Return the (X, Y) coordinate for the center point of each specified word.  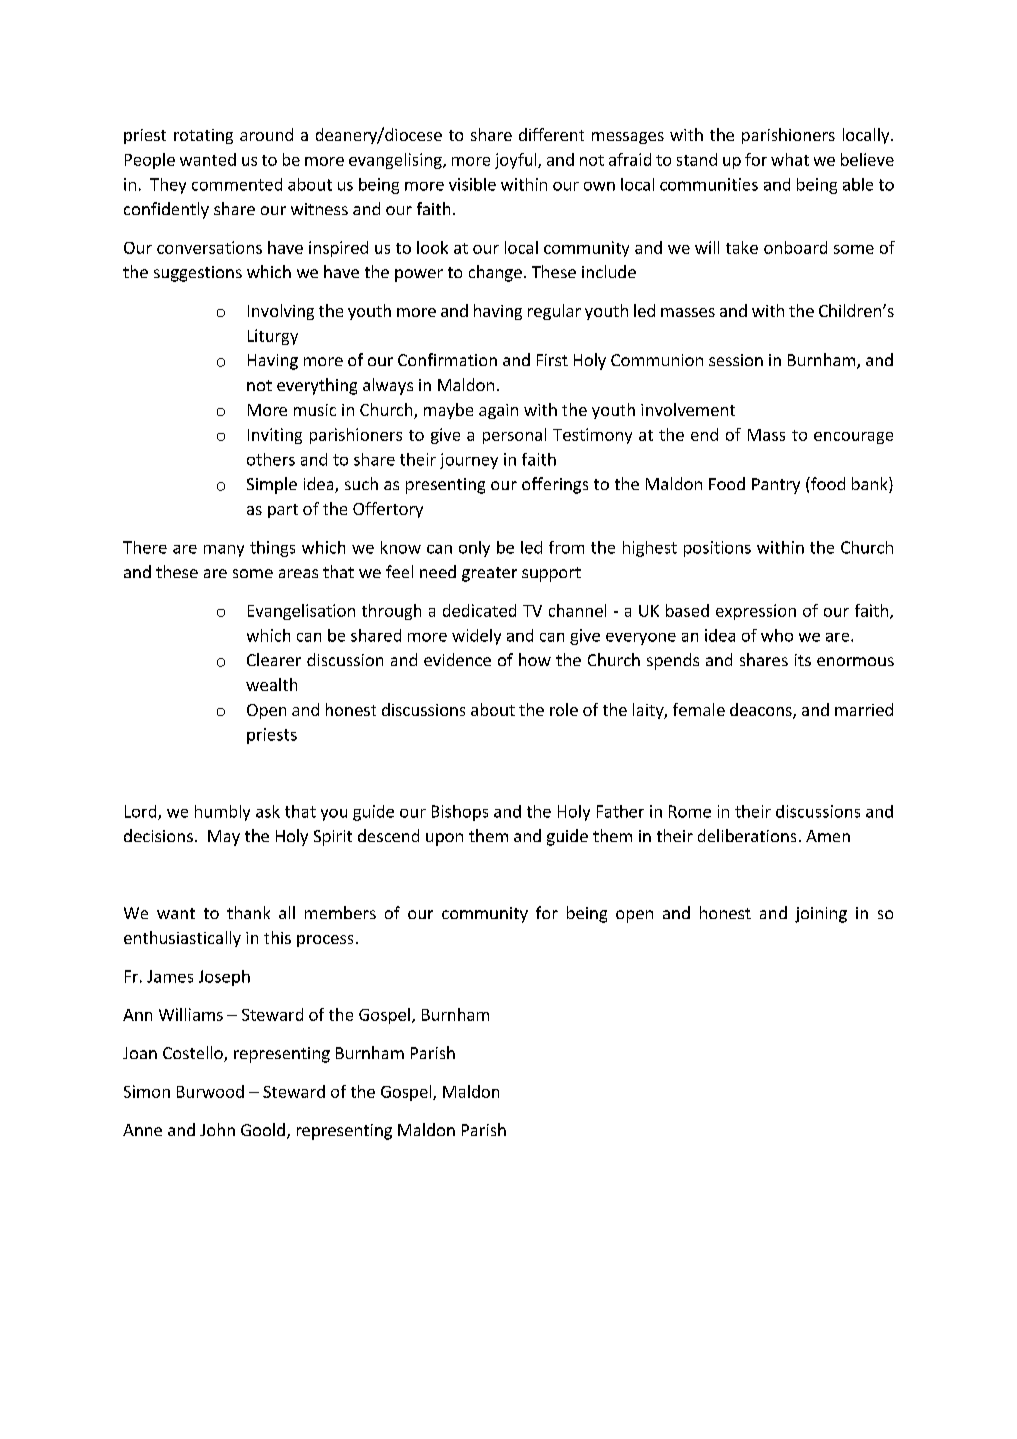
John (217, 1129)
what (790, 159)
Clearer (274, 659)
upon (444, 839)
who (777, 635)
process (325, 941)
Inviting (275, 436)
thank (248, 912)
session (736, 360)
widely (476, 637)
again (498, 411)
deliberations (747, 835)
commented (237, 184)
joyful (517, 161)
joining (821, 915)
